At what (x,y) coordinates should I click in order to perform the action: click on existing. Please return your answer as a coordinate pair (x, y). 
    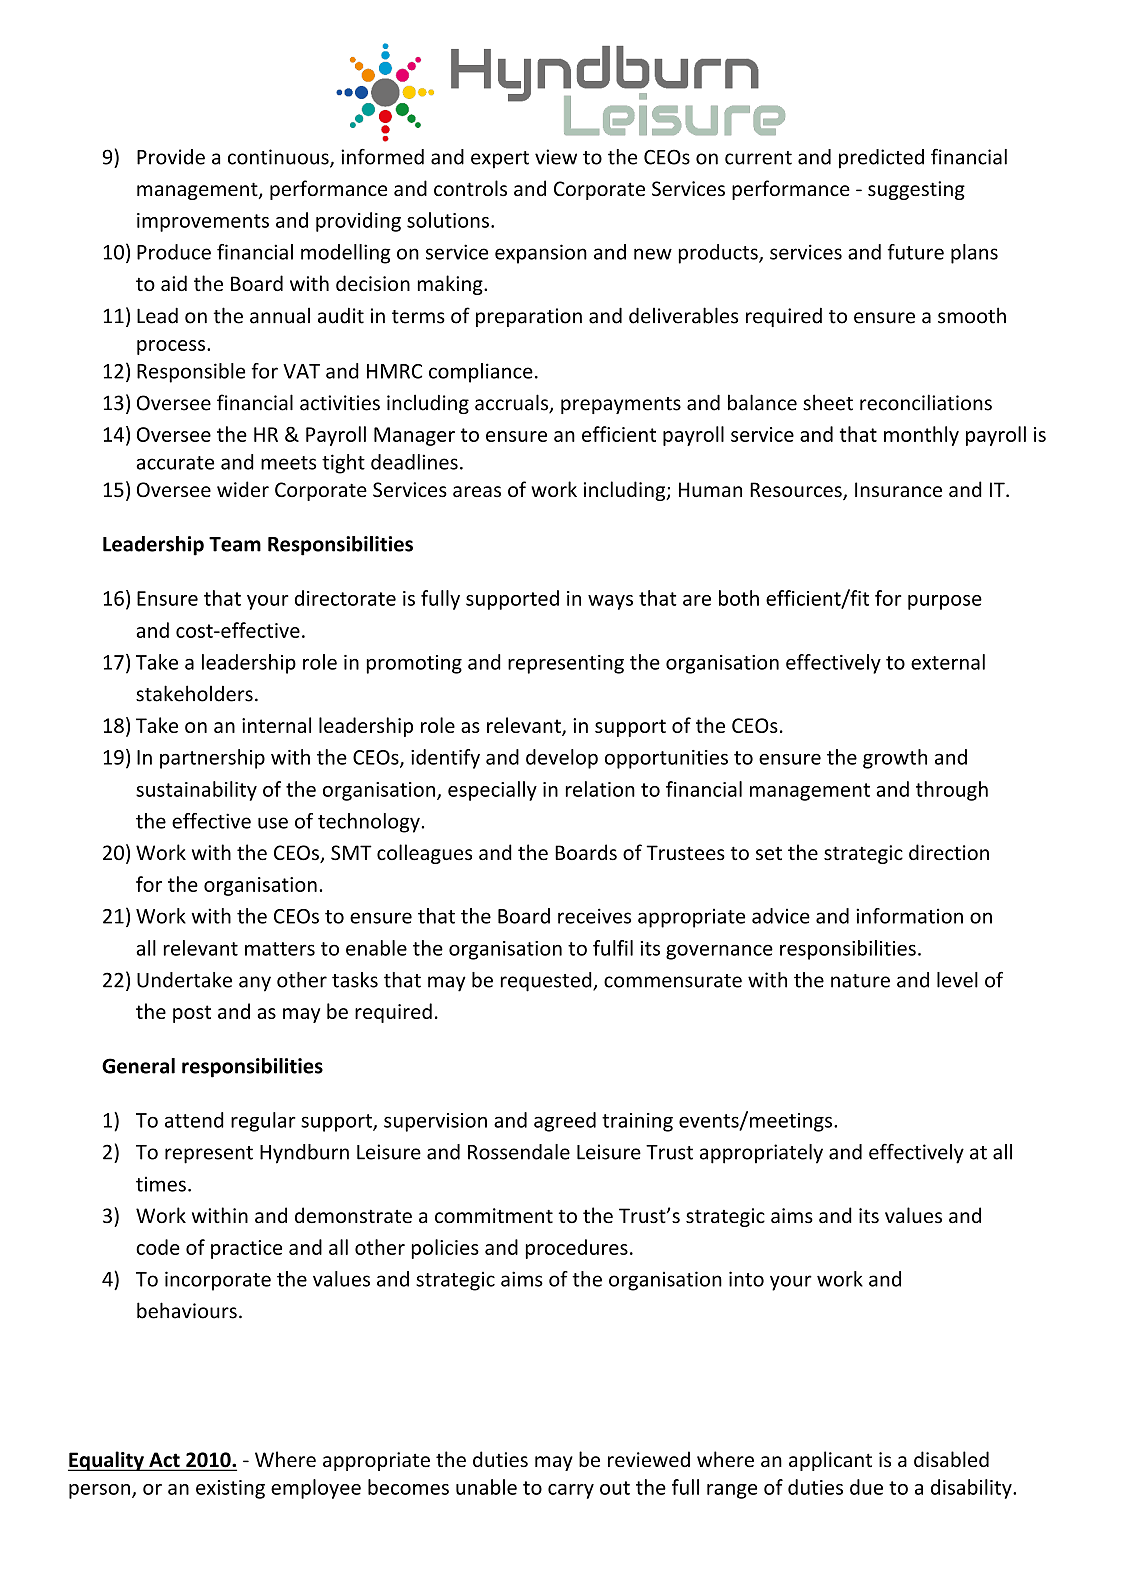
    Looking at the image, I should click on (230, 1489).
